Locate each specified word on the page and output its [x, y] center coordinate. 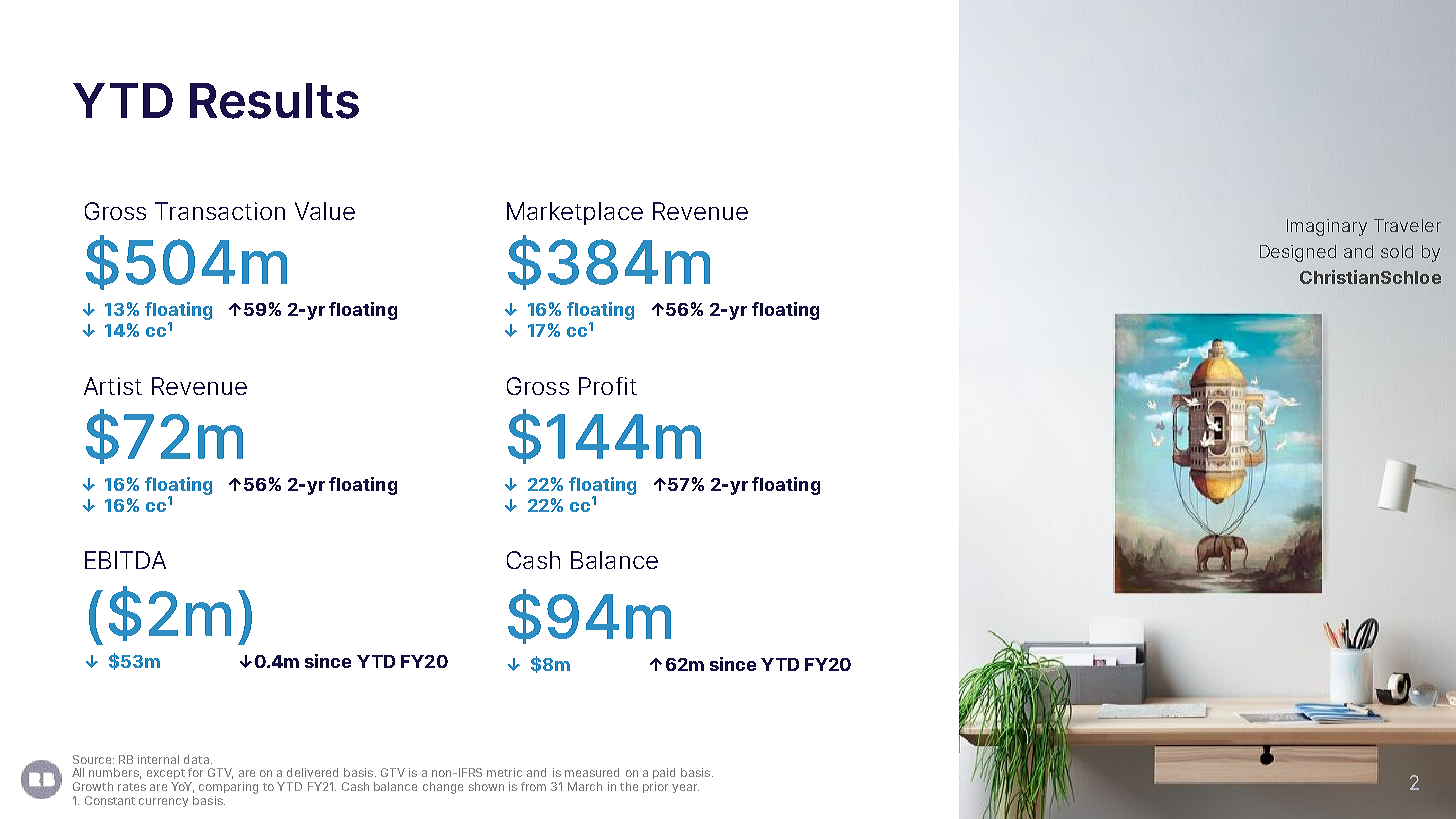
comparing [228, 788]
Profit [608, 386]
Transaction [220, 211]
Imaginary [1327, 227]
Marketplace [575, 213]
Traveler [1407, 225]
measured [592, 772]
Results [274, 101]
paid [664, 773]
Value [325, 211]
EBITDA [125, 560]
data [196, 759]
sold [1397, 251]
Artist [113, 386]
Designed [1298, 253]
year [685, 788]
